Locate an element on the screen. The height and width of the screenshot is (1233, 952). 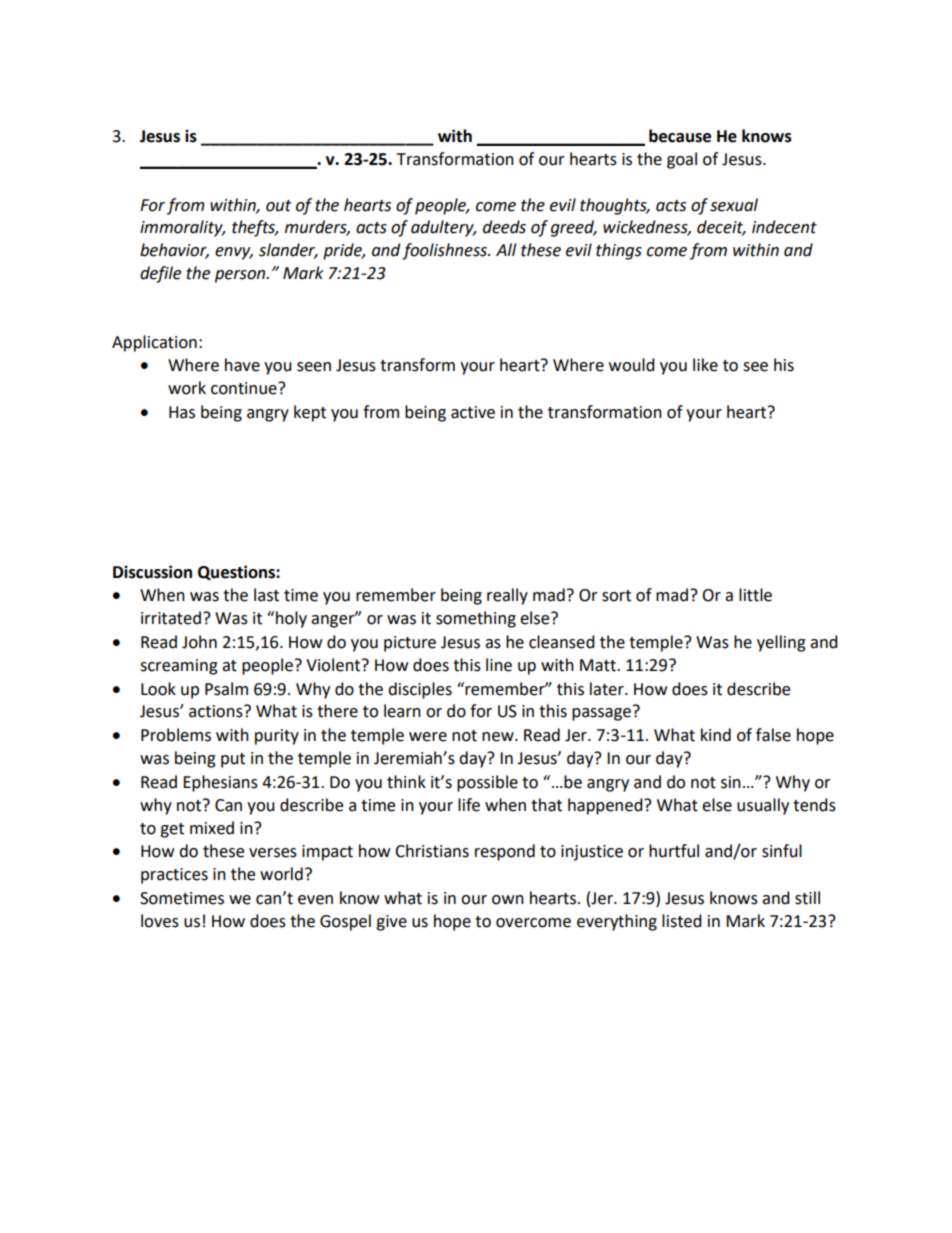
line is located at coordinates (499, 665).
